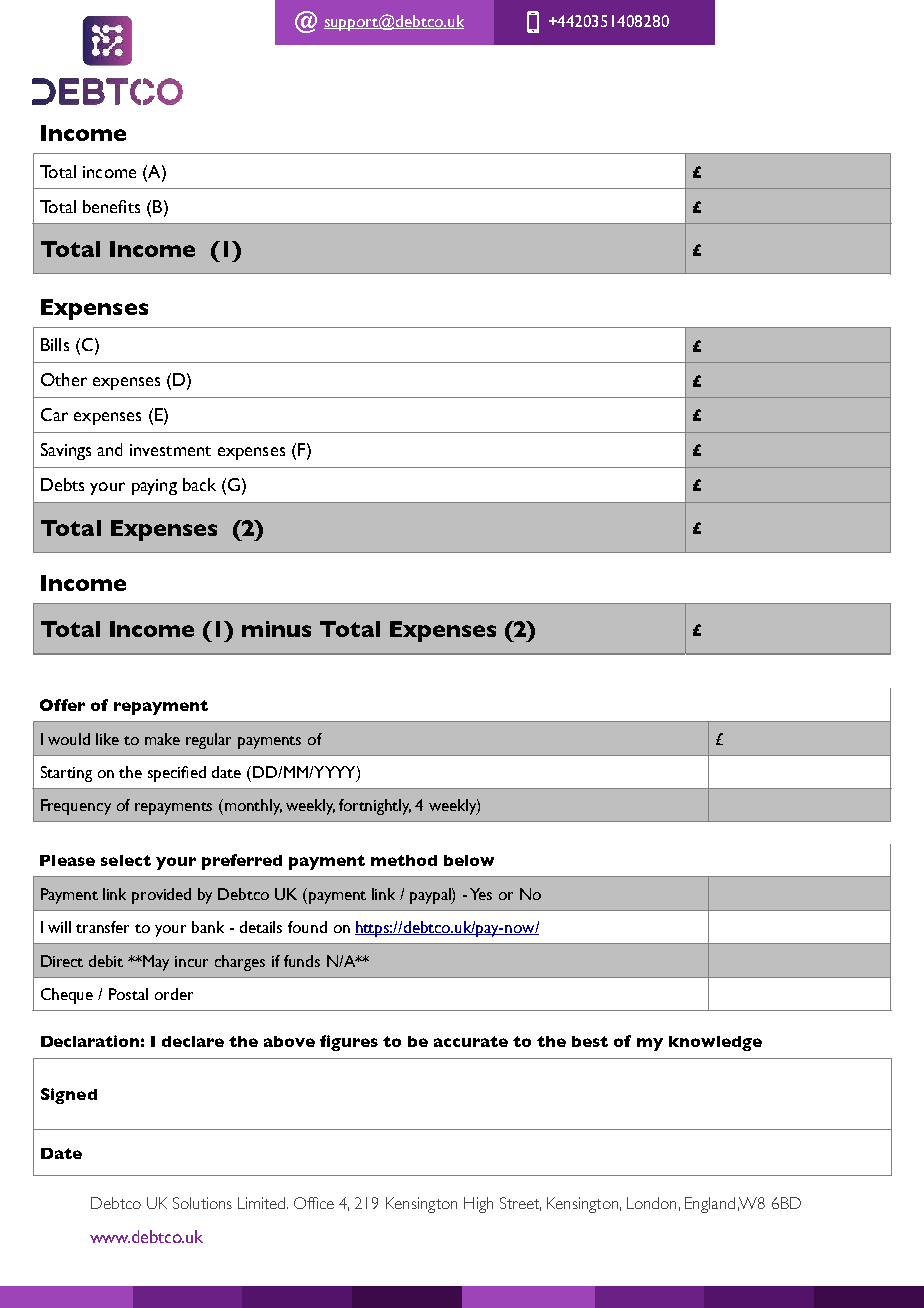 The width and height of the page is (924, 1308). Describe the element at coordinates (64, 379) in the page. I see `Other` at that location.
